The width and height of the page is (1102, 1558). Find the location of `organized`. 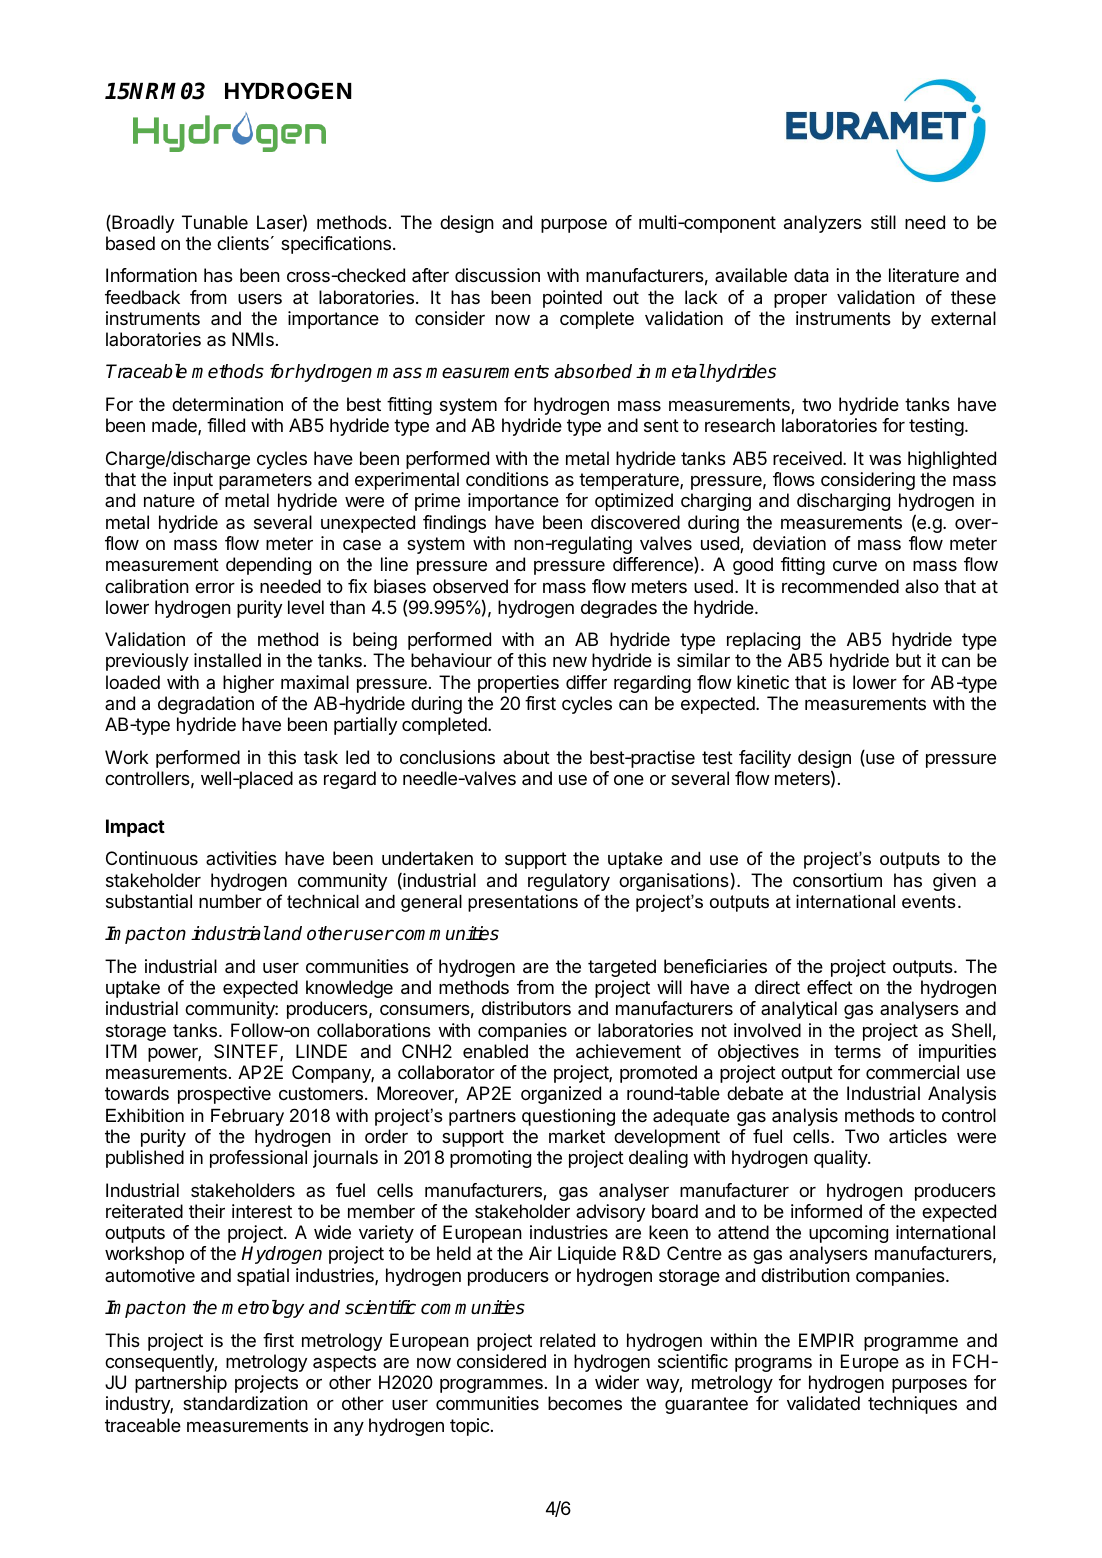

organized is located at coordinates (561, 1095).
